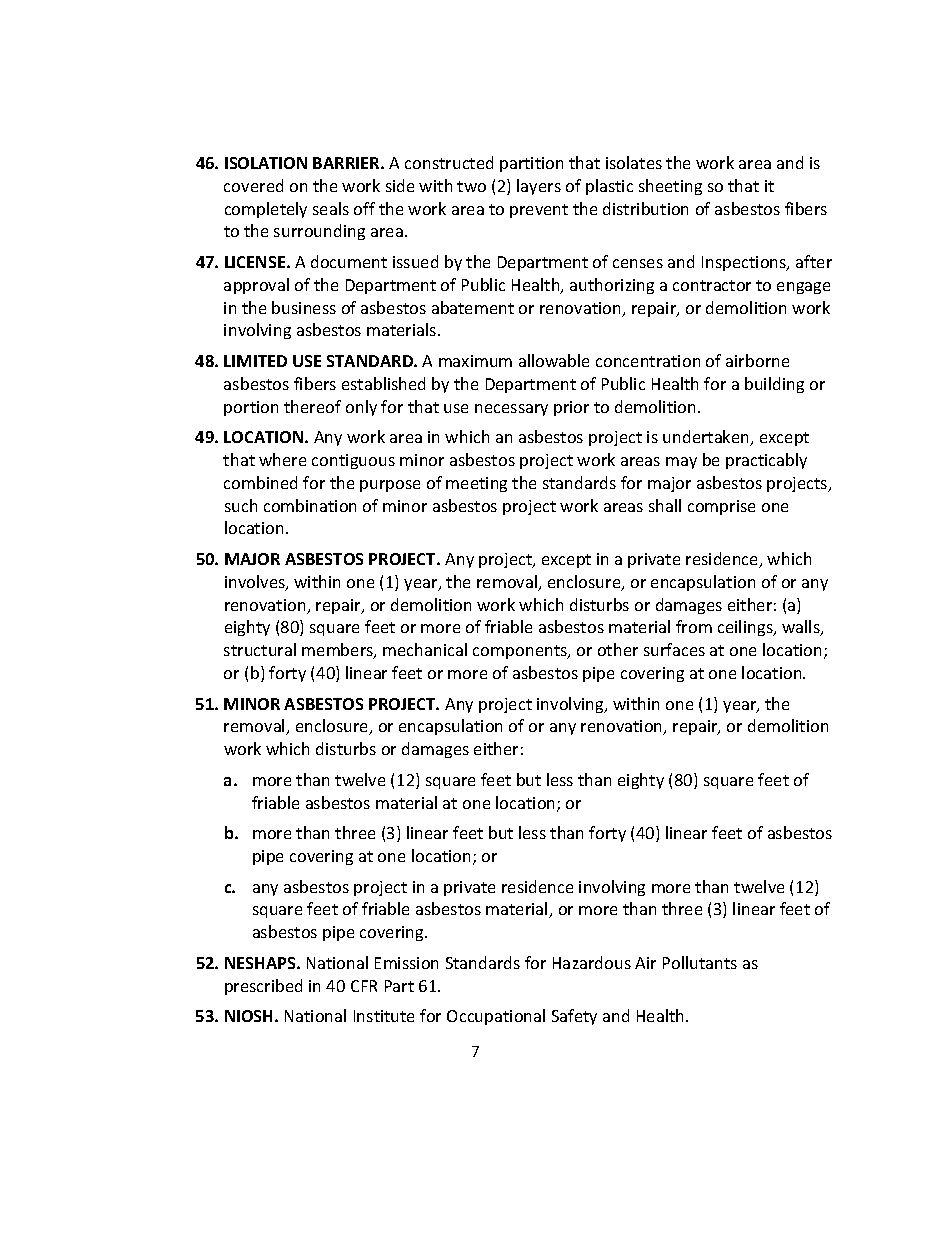  Describe the element at coordinates (256, 583) in the screenshot. I see `involves` at that location.
